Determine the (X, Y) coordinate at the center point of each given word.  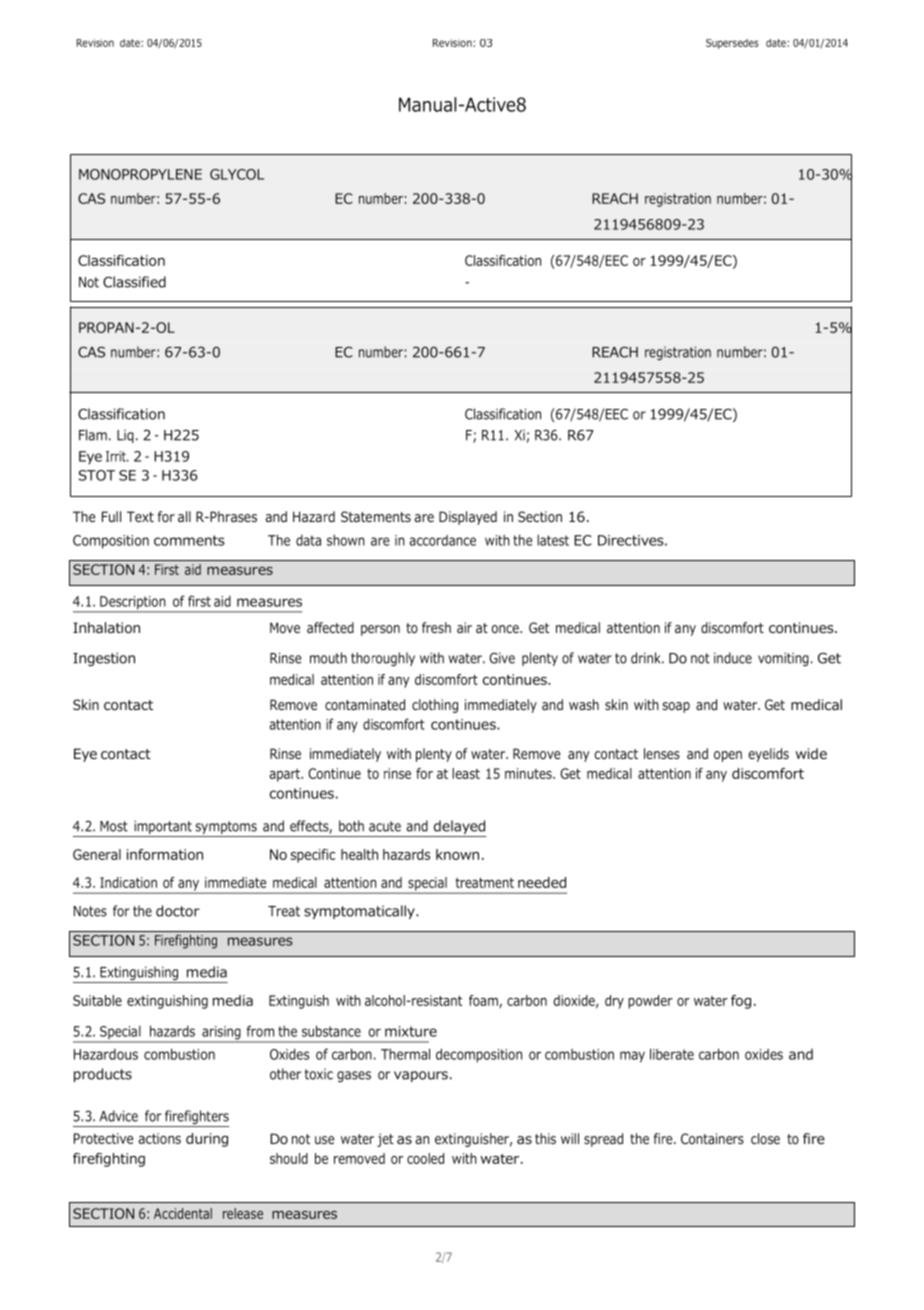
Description (133, 604)
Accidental (183, 1213)
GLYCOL (237, 174)
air (464, 627)
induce (733, 658)
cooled (425, 1158)
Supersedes (732, 44)
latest (553, 540)
